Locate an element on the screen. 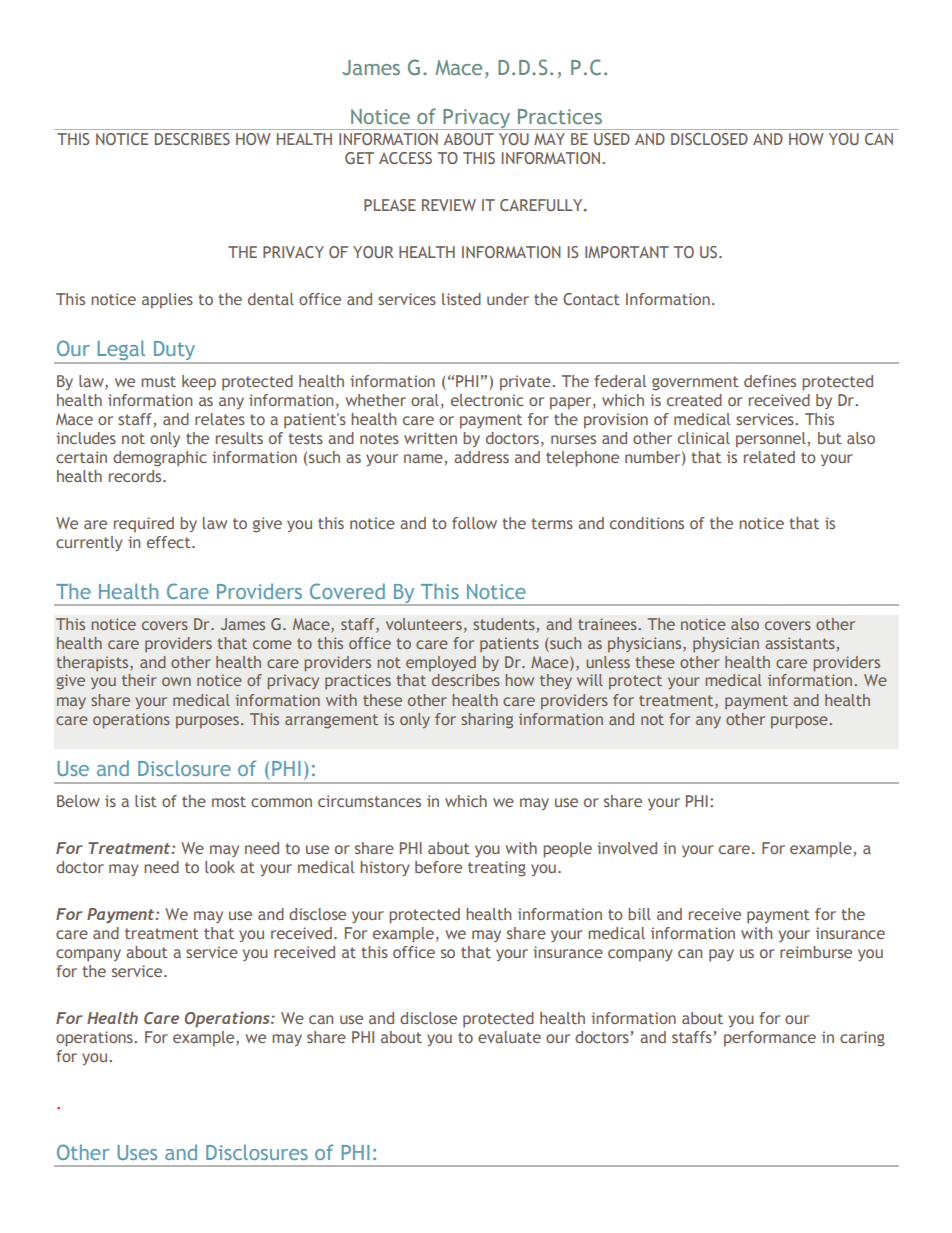 This screenshot has width=952, height=1233. REVIEW is located at coordinates (449, 205).
